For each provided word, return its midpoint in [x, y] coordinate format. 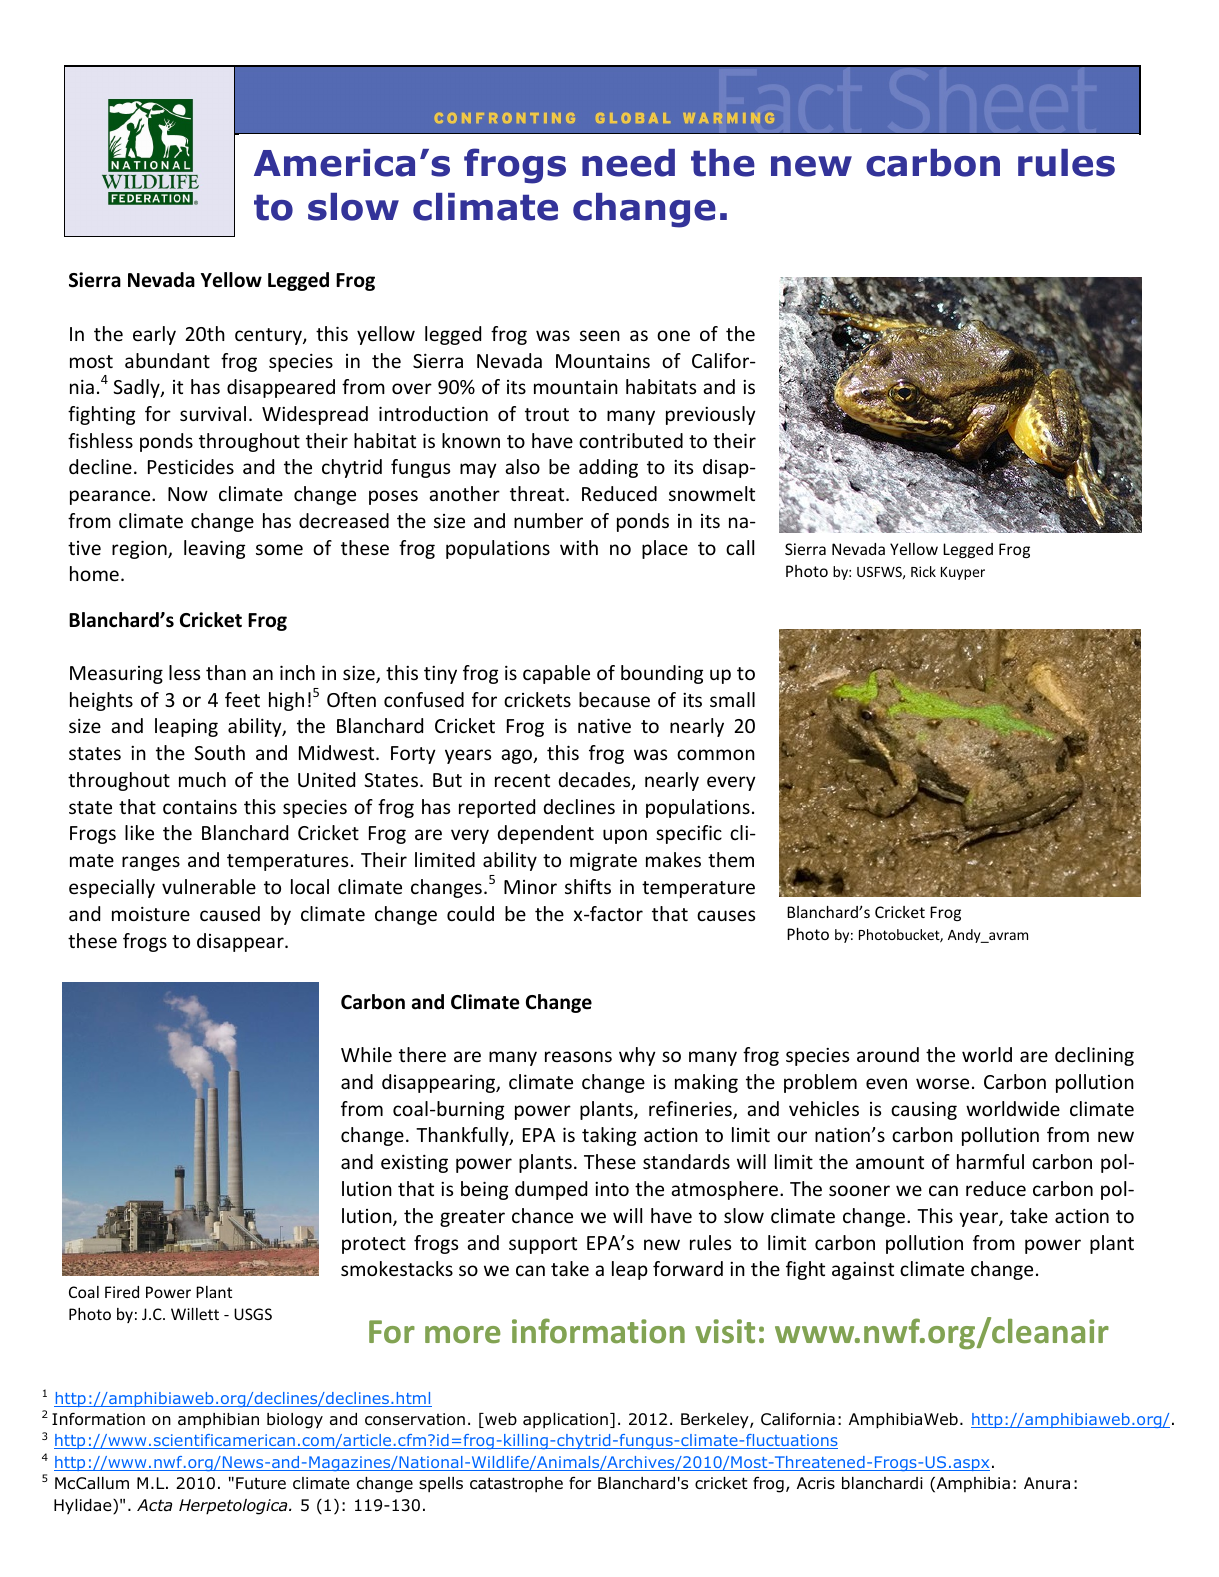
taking [609, 1136]
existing [414, 1163]
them [731, 859]
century [269, 336]
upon [625, 836]
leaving [214, 549]
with [579, 547]
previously [711, 415]
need [628, 163]
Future [261, 1483]
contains [200, 807]
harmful [990, 1161]
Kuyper [963, 573]
